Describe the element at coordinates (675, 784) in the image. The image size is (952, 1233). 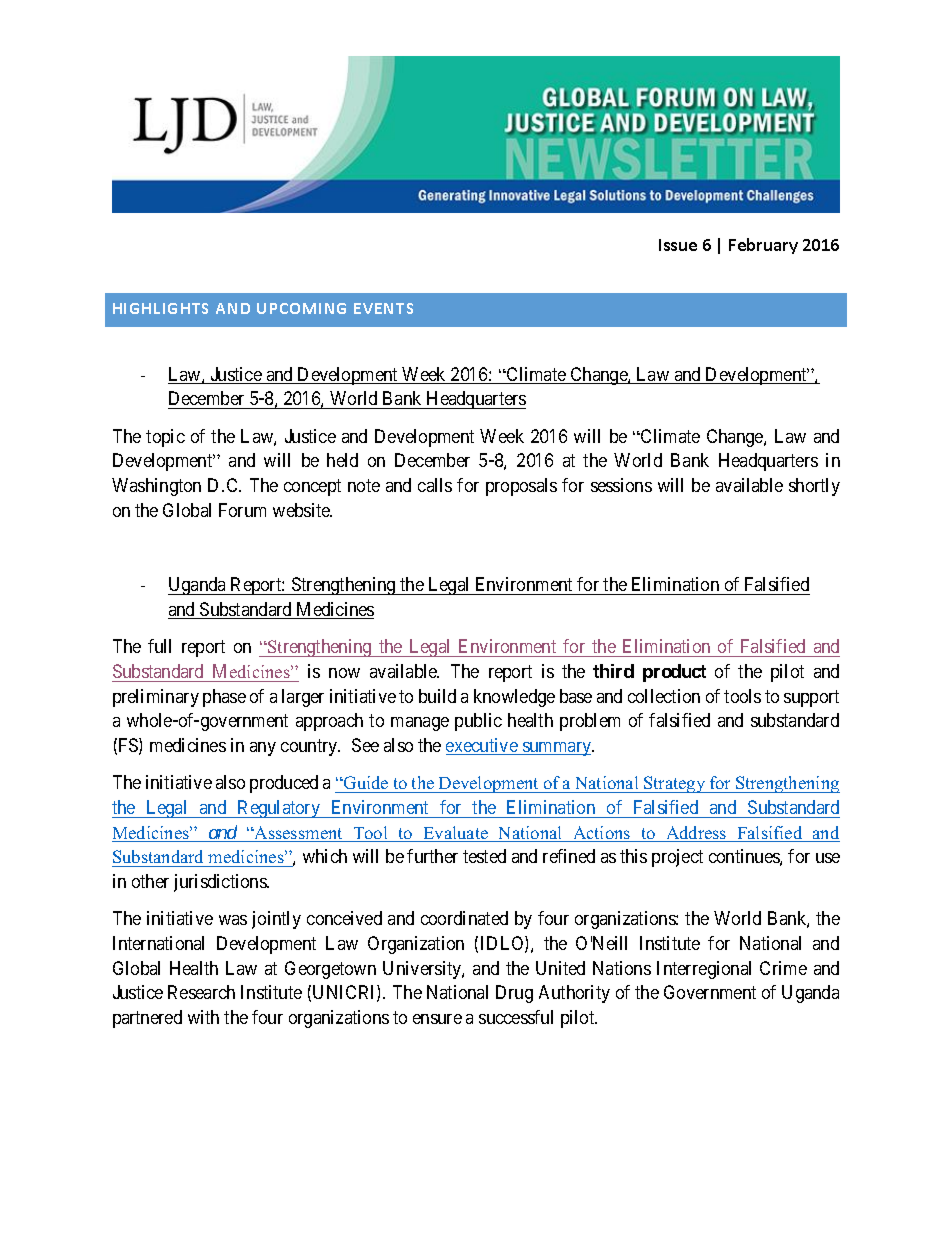
I see `Strategy` at that location.
